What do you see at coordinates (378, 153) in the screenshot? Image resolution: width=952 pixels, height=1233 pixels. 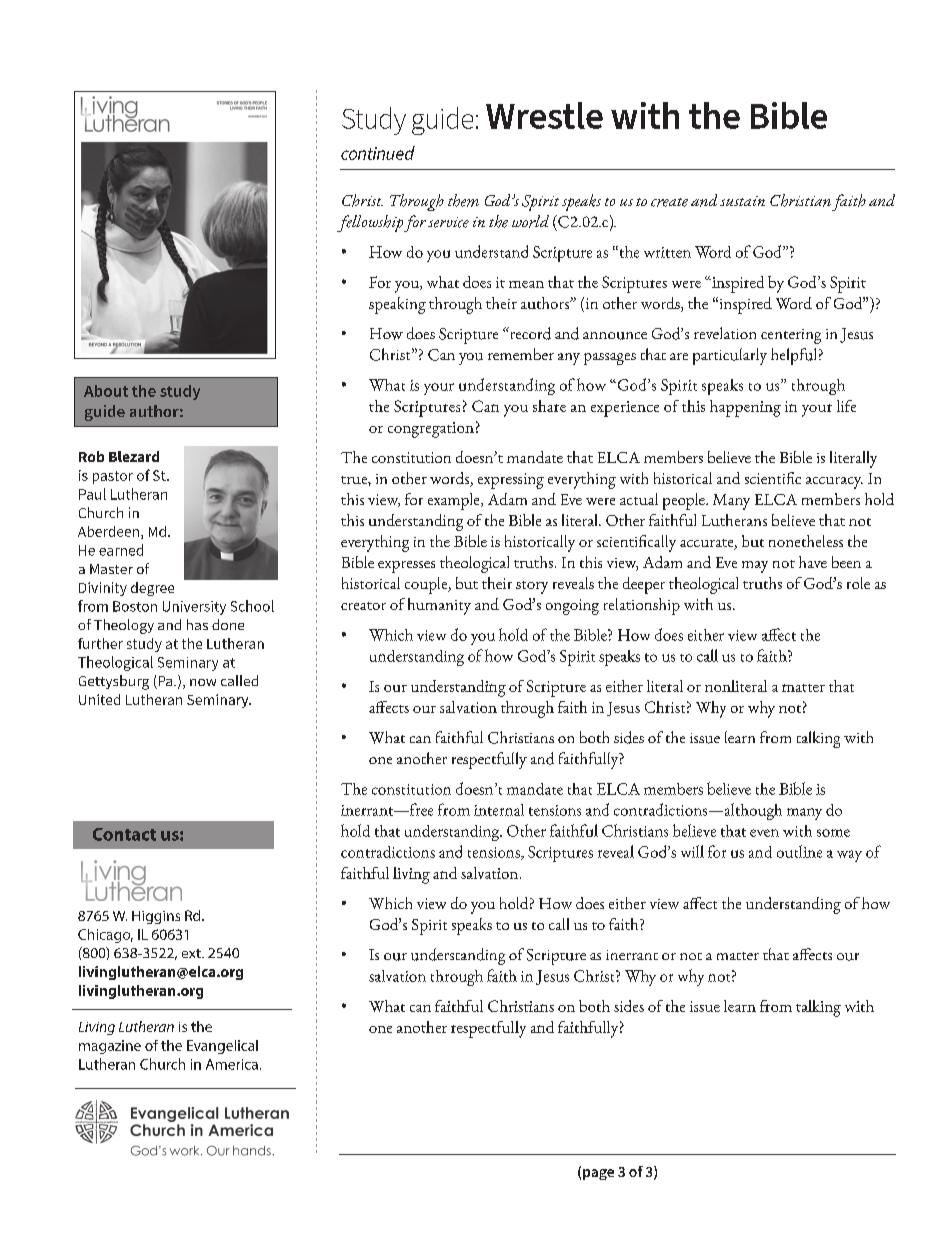 I see `continued` at bounding box center [378, 153].
